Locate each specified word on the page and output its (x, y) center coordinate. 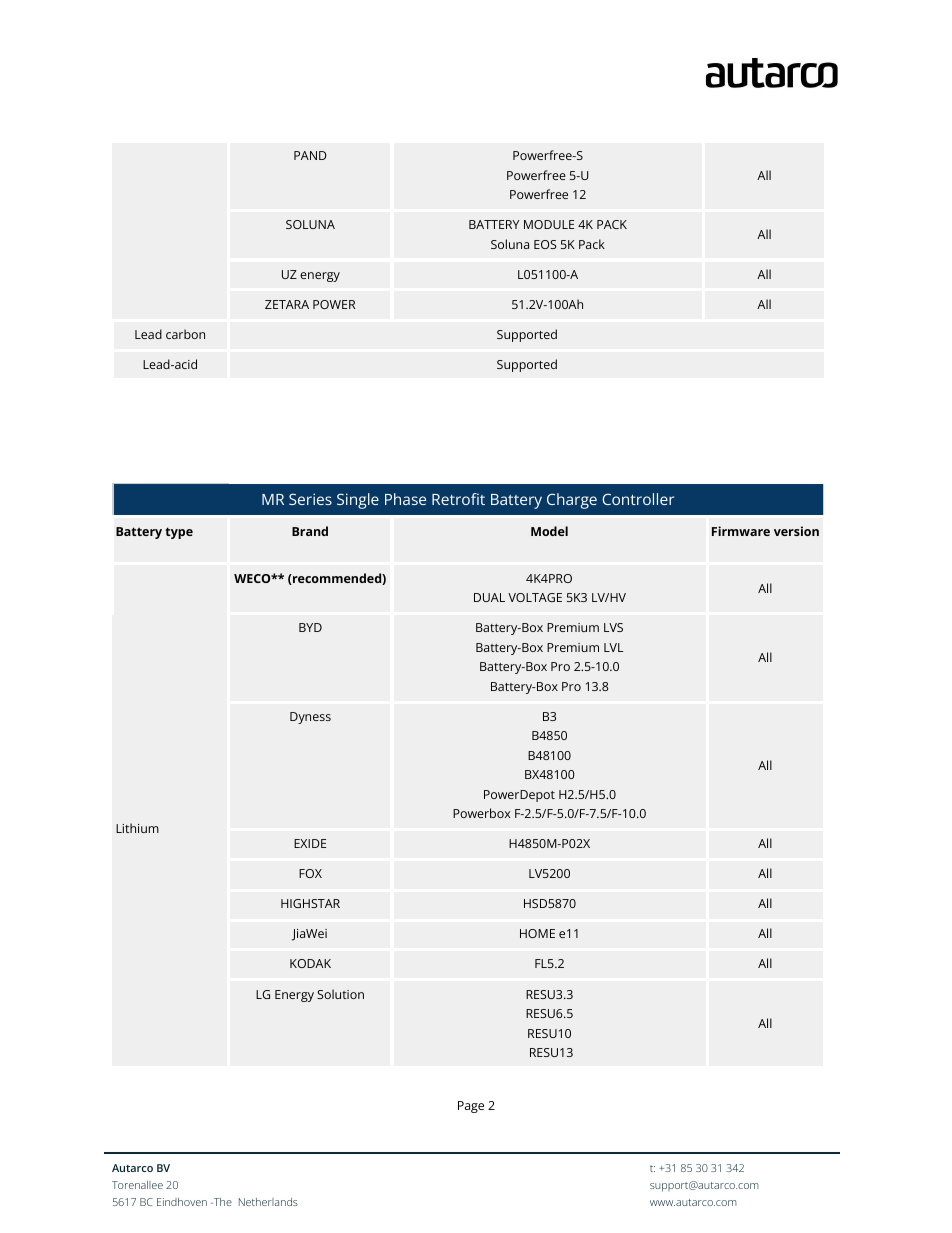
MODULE (549, 224)
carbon (185, 334)
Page (471, 1107)
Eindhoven (182, 1202)
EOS (545, 244)
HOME (537, 933)
